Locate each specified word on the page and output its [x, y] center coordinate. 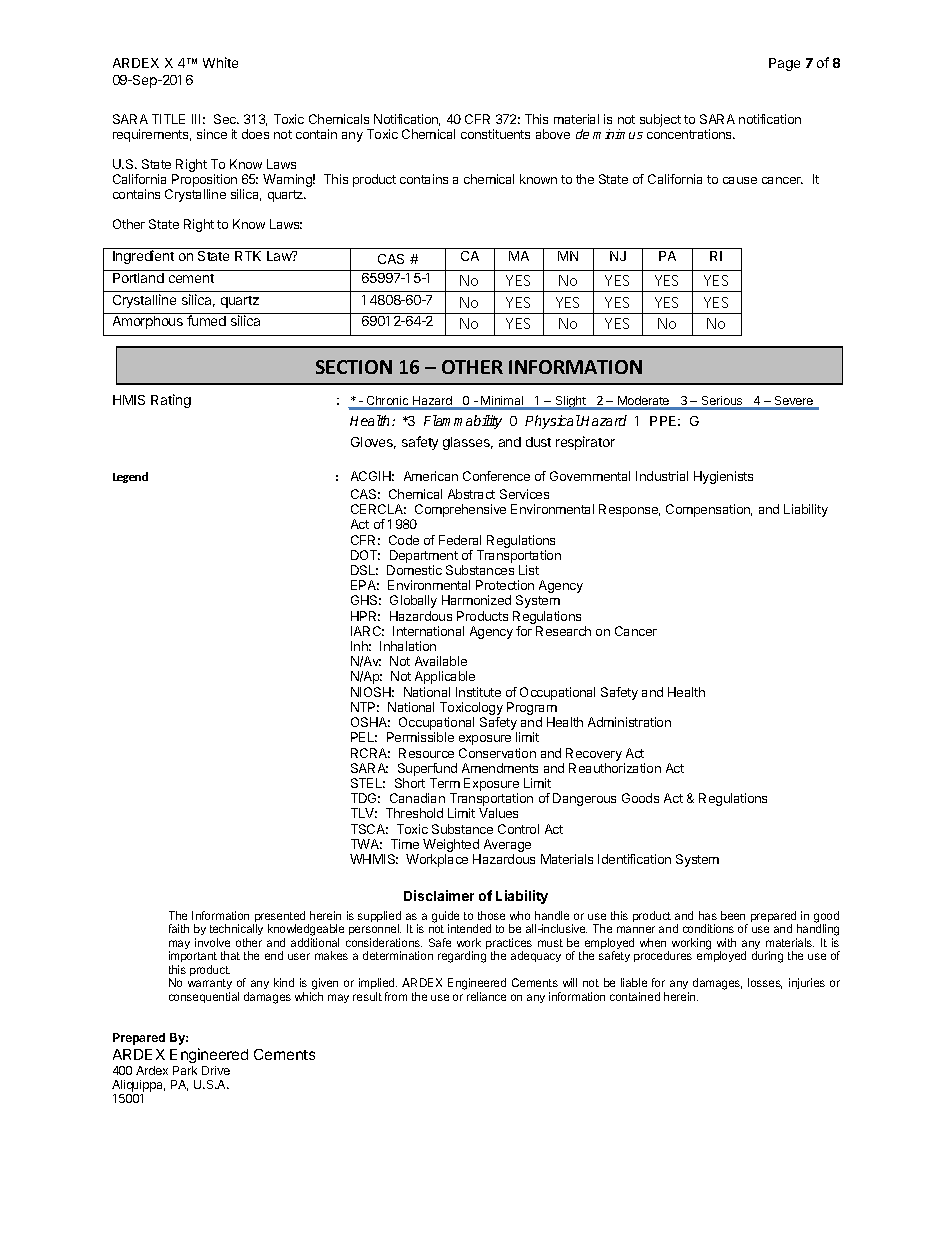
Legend [130, 477]
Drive [216, 1070]
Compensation [709, 510]
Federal [460, 540]
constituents [495, 134]
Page [784, 64]
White [220, 62]
